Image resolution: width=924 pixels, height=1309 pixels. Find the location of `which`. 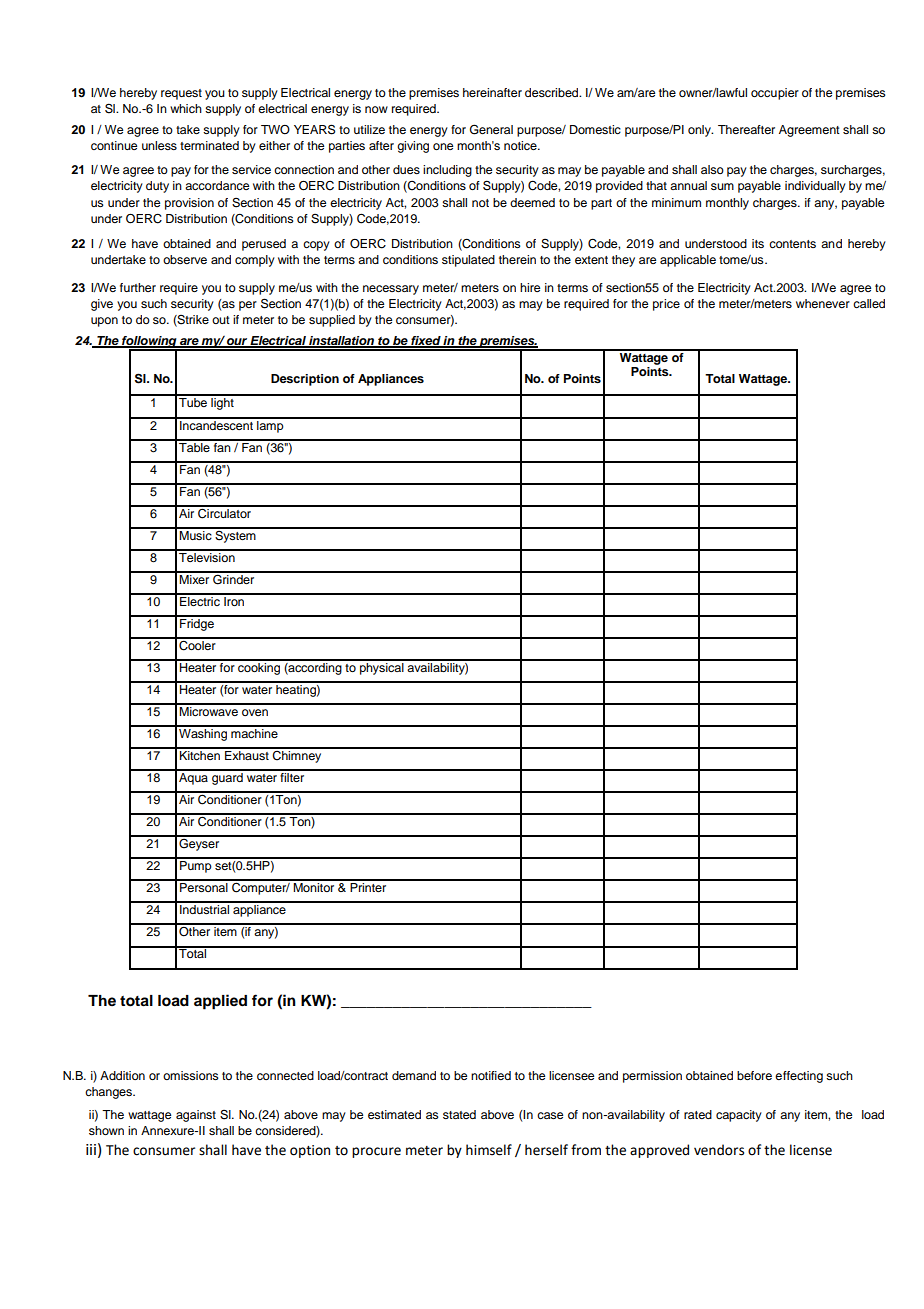

which is located at coordinates (186, 108).
